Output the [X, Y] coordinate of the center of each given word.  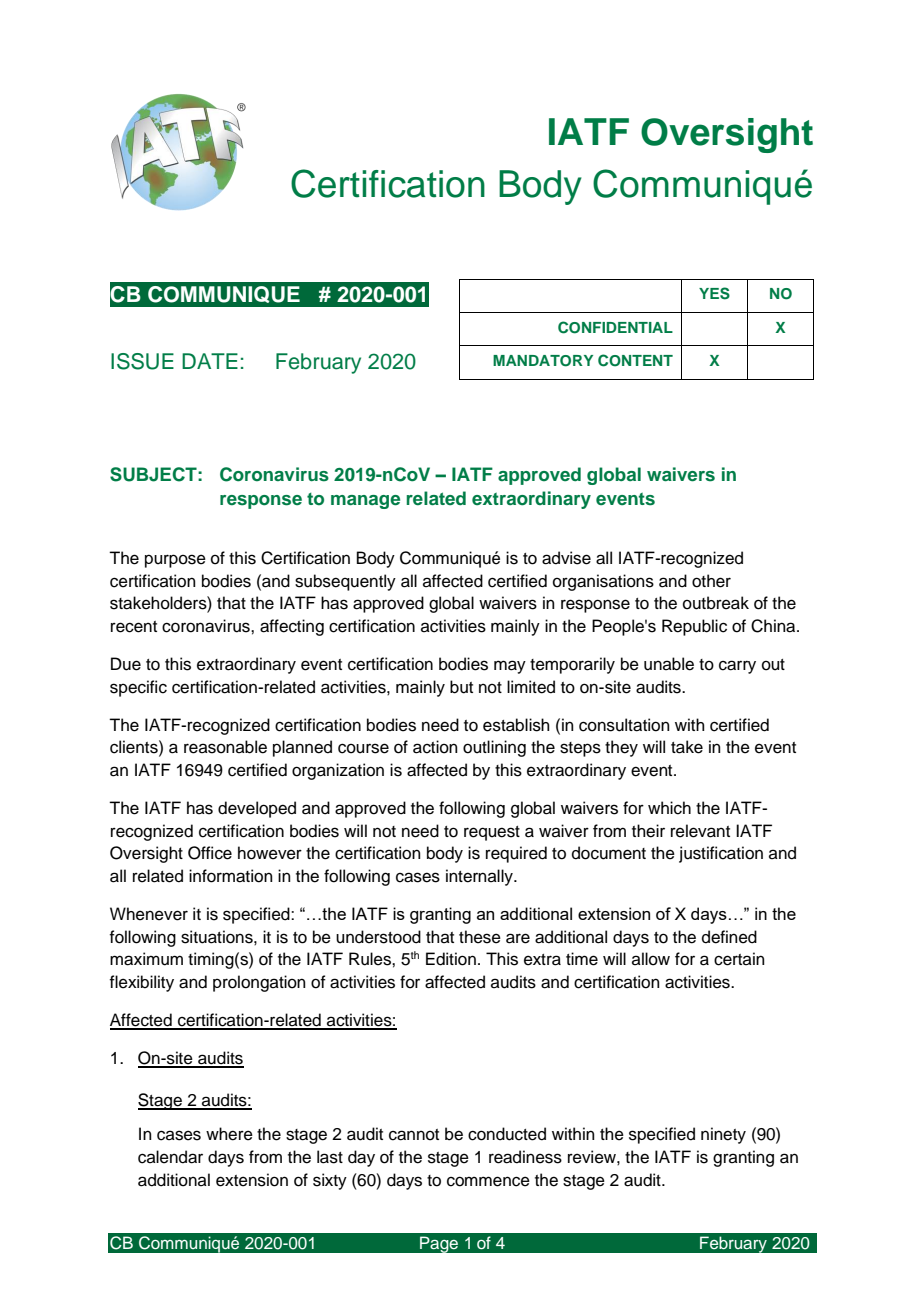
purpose [175, 561]
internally [480, 877]
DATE [210, 361]
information [231, 876]
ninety [723, 1135]
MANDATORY [543, 361]
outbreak [716, 603]
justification [721, 854]
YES [714, 293]
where [229, 1134]
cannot [414, 1135]
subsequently [345, 582]
